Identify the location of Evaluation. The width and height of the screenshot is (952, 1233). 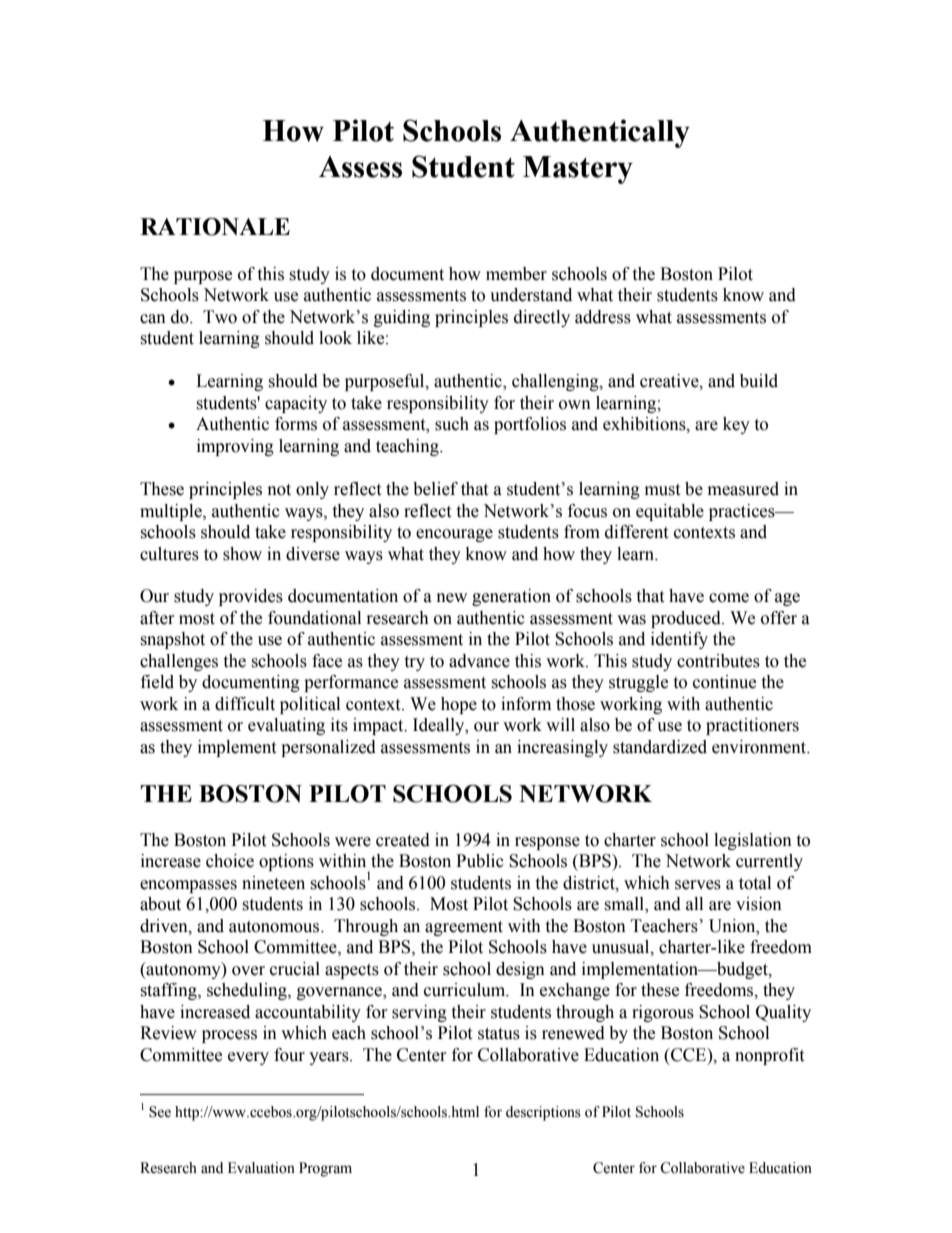
(261, 1168).
